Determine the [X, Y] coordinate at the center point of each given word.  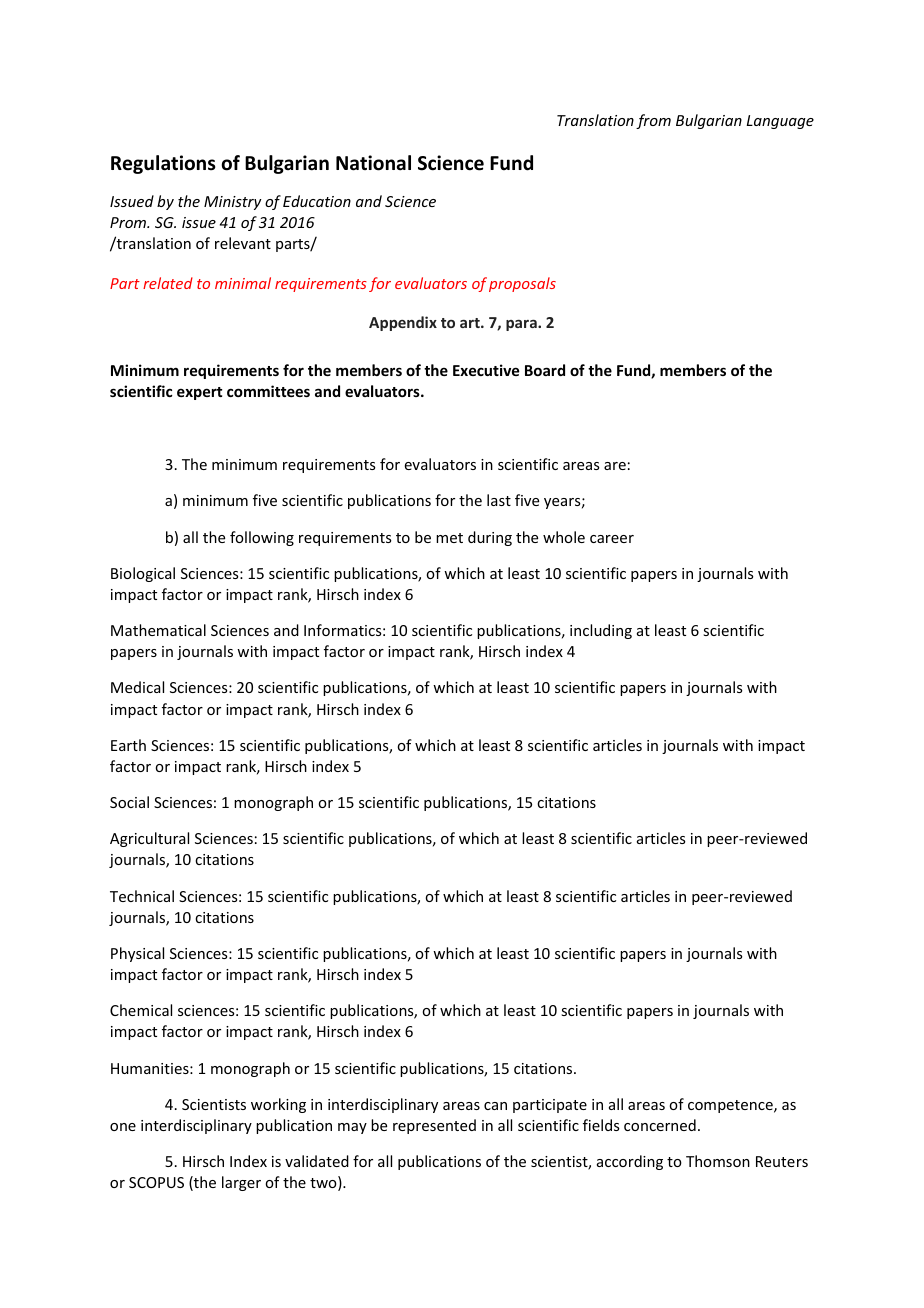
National [373, 163]
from [653, 121]
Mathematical [158, 630]
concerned [660, 1125]
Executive [486, 370]
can [495, 1106]
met [449, 538]
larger [241, 1183]
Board [545, 370]
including [601, 631]
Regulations [163, 164]
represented [434, 1126]
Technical [142, 896]
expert [199, 393]
